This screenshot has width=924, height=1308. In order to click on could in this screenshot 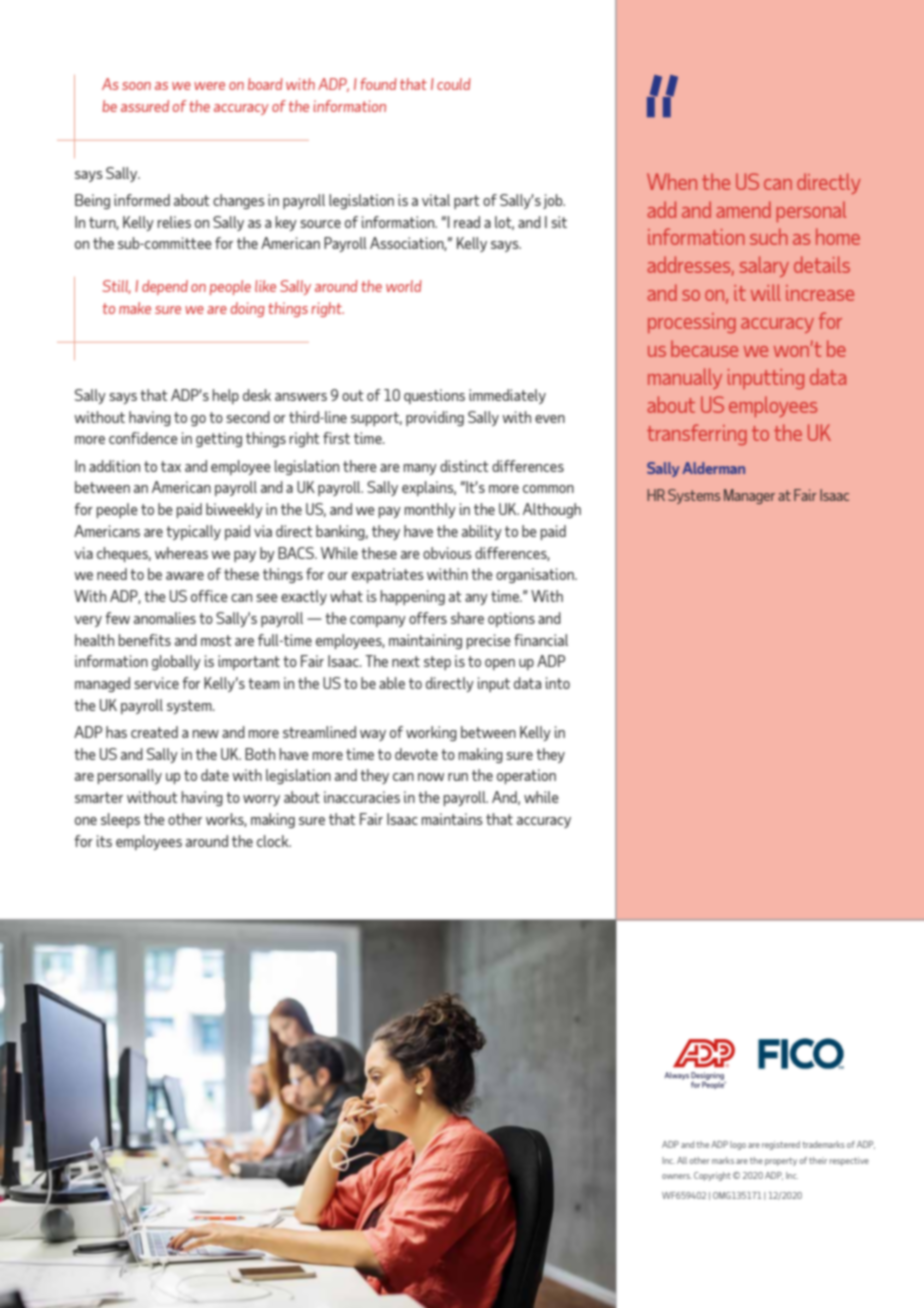, I will do `click(454, 84)`.
